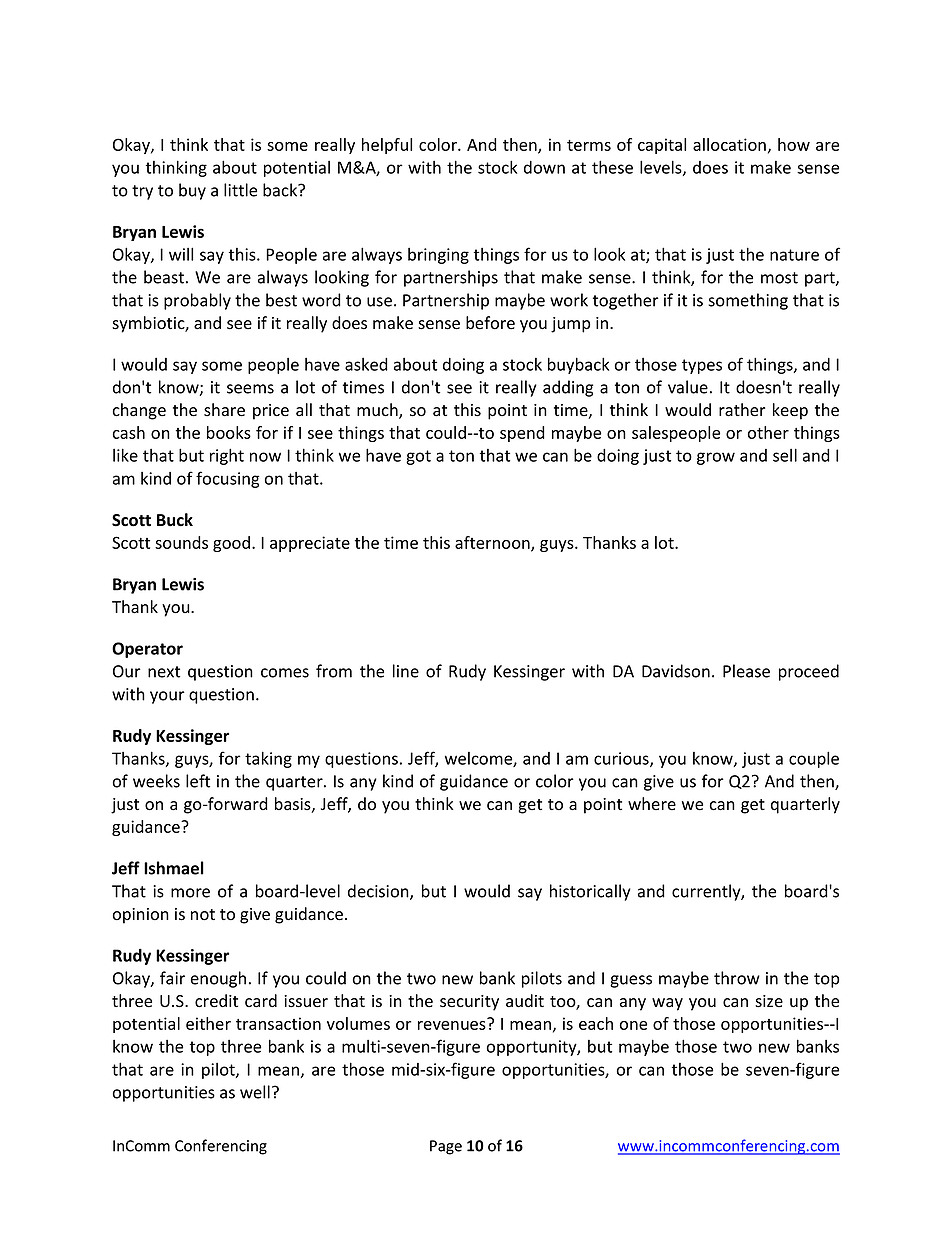 This screenshot has height=1233, width=952. What do you see at coordinates (240, 190) in the screenshot?
I see `little` at bounding box center [240, 190].
